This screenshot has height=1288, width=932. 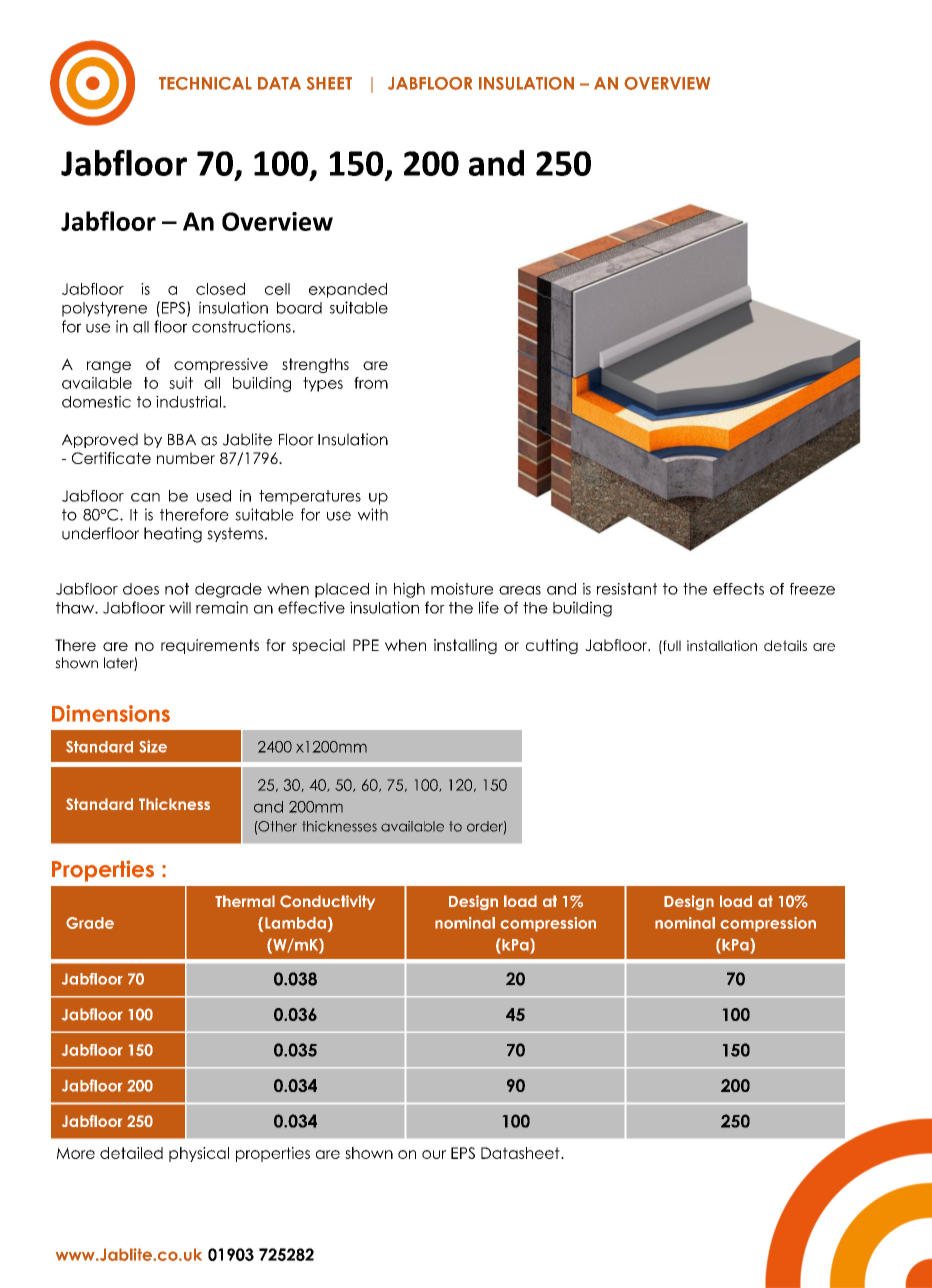 I want to click on TECHNICAL, so click(x=205, y=83).
